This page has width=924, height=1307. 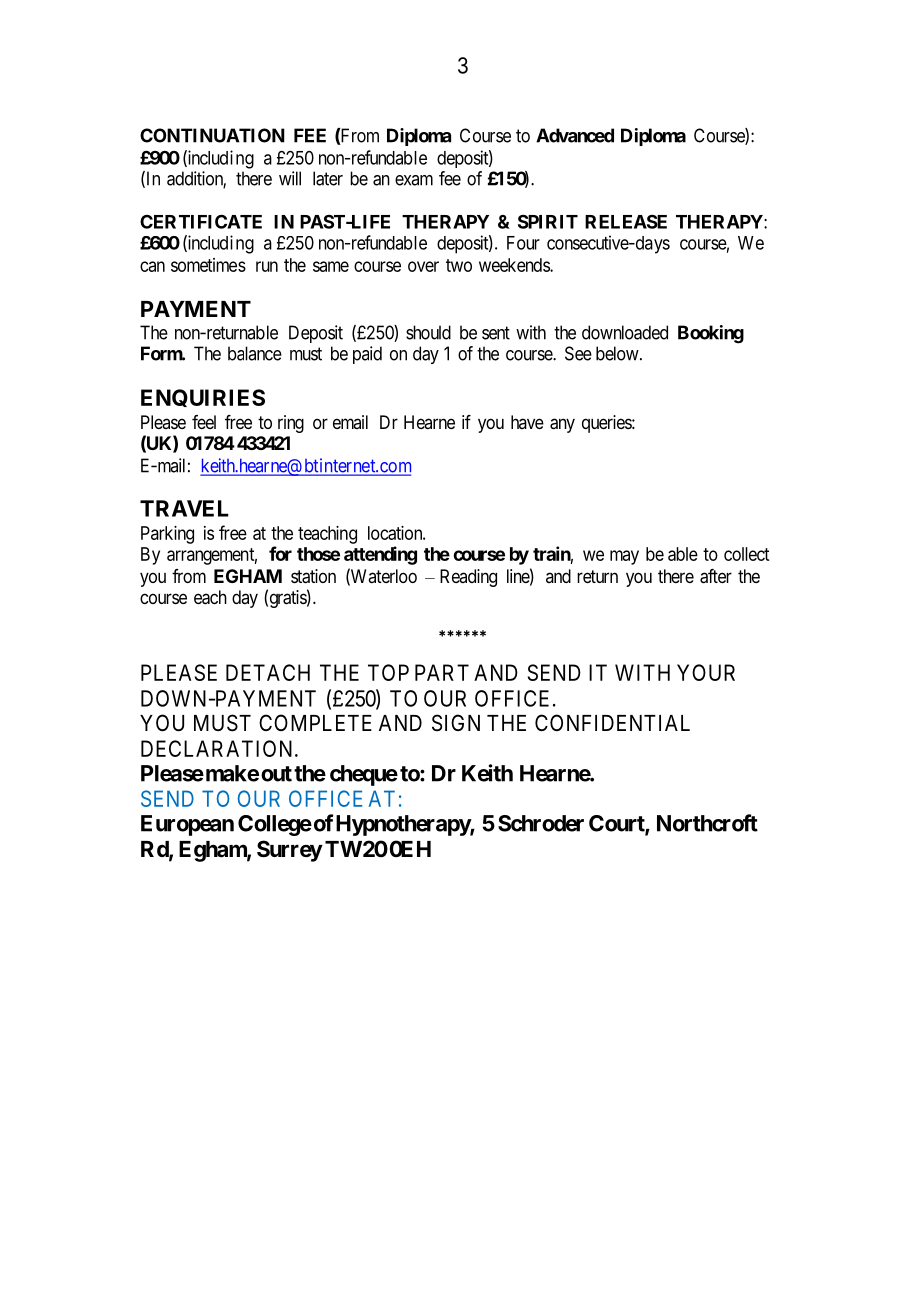 What do you see at coordinates (290, 851) in the page?
I see `Surrey` at bounding box center [290, 851].
